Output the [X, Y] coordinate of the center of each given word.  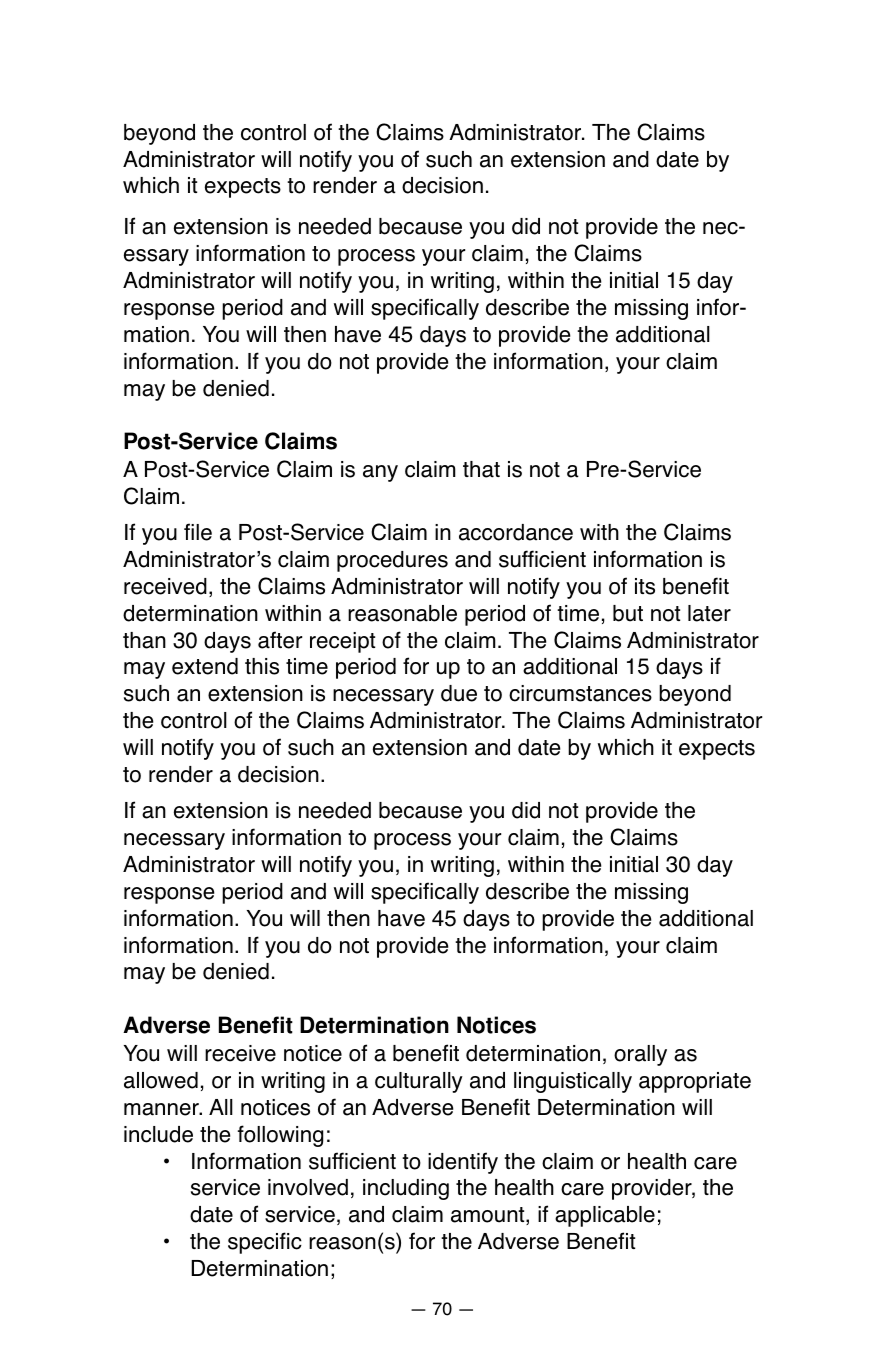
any [380, 473]
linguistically [573, 1082]
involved [308, 1187]
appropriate [695, 1082]
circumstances [580, 693]
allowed [161, 1080]
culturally [419, 1082]
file [198, 532]
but [628, 613]
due [459, 693]
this [262, 666]
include [158, 1134]
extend [205, 666]
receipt [342, 642]
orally [640, 1055]
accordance [516, 532]
